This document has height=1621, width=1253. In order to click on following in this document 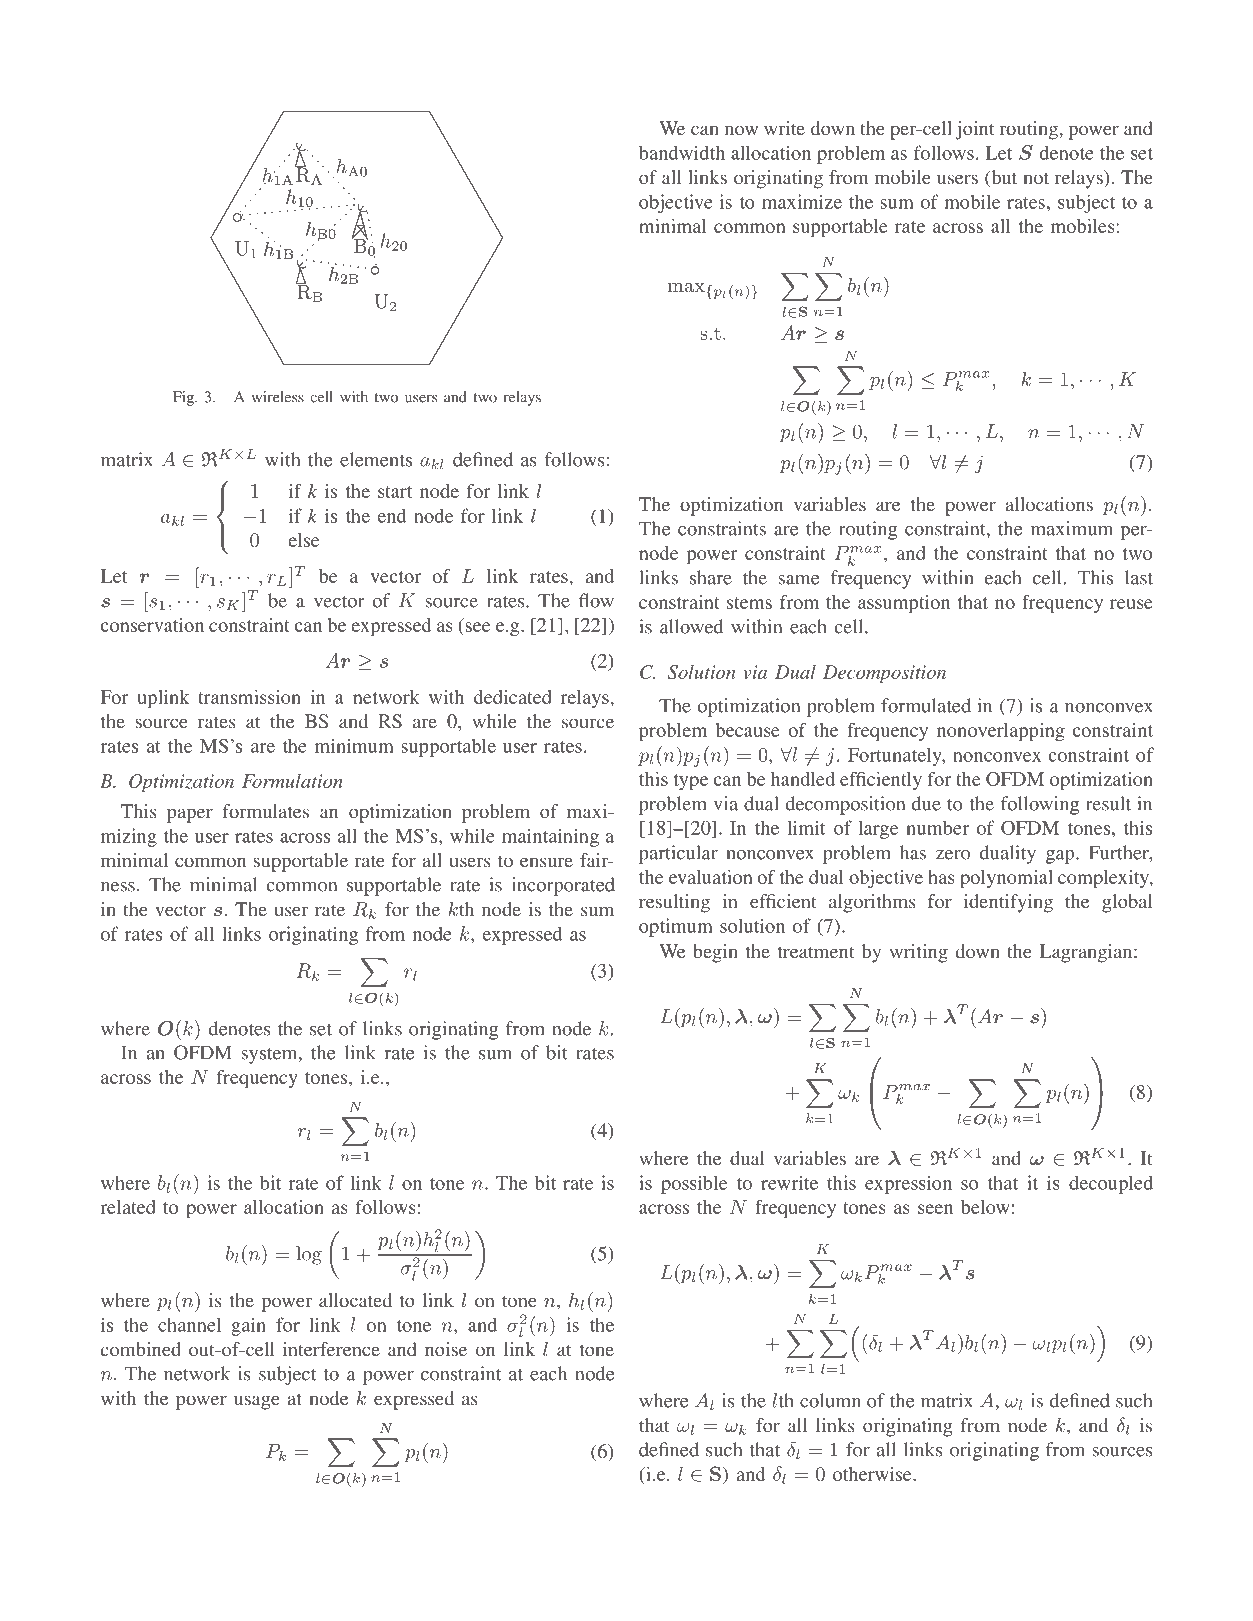, I will do `click(1040, 805)`.
